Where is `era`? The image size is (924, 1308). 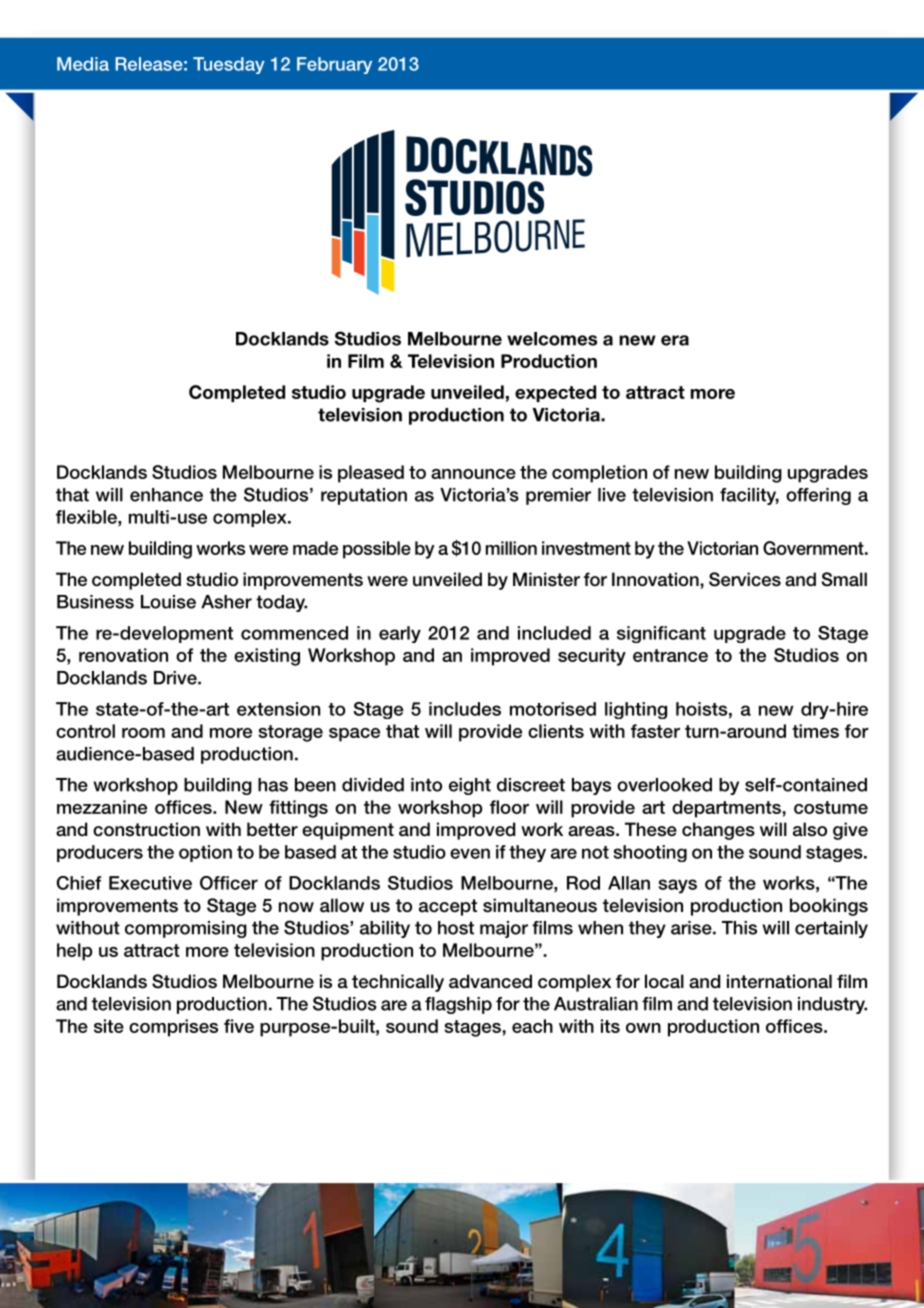 era is located at coordinates (675, 340).
